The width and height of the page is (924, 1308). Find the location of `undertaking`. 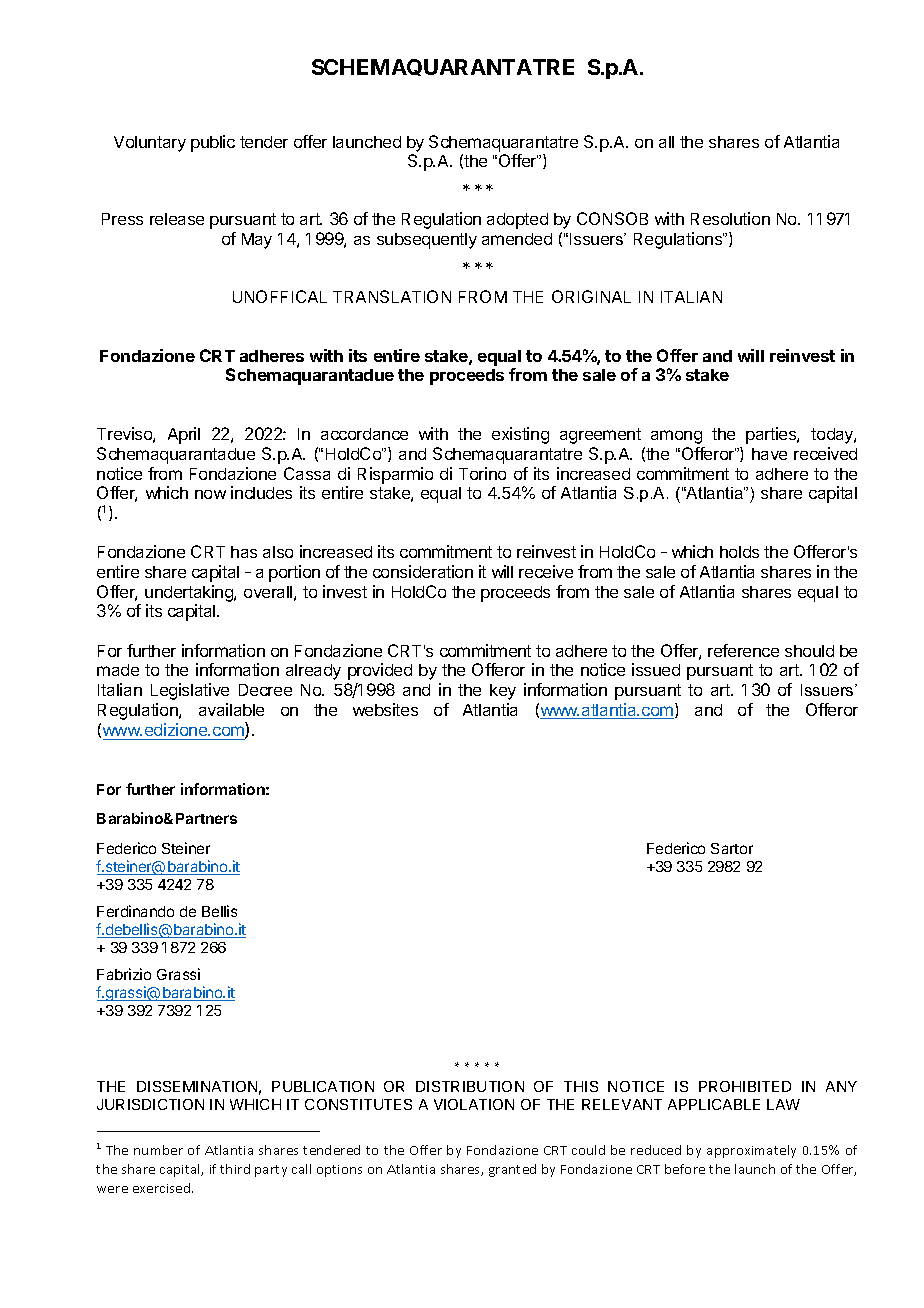

undertaking is located at coordinates (190, 593).
